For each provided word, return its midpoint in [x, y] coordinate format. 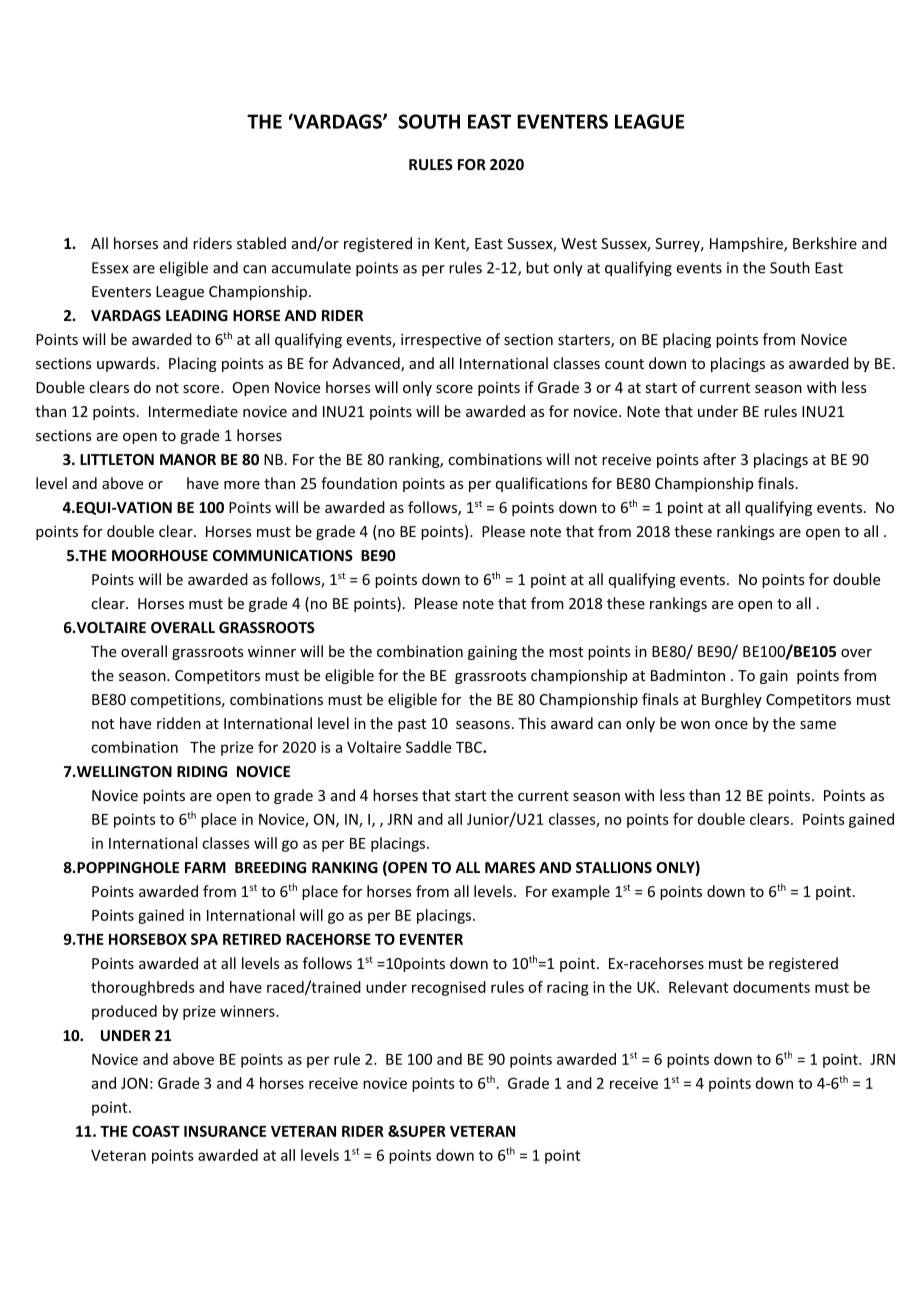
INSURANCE [225, 1131]
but [537, 267]
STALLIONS [614, 867]
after [719, 459]
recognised [449, 988]
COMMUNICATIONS [283, 555]
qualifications [542, 484]
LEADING [197, 315]
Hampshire [747, 244]
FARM [205, 867]
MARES [510, 867]
